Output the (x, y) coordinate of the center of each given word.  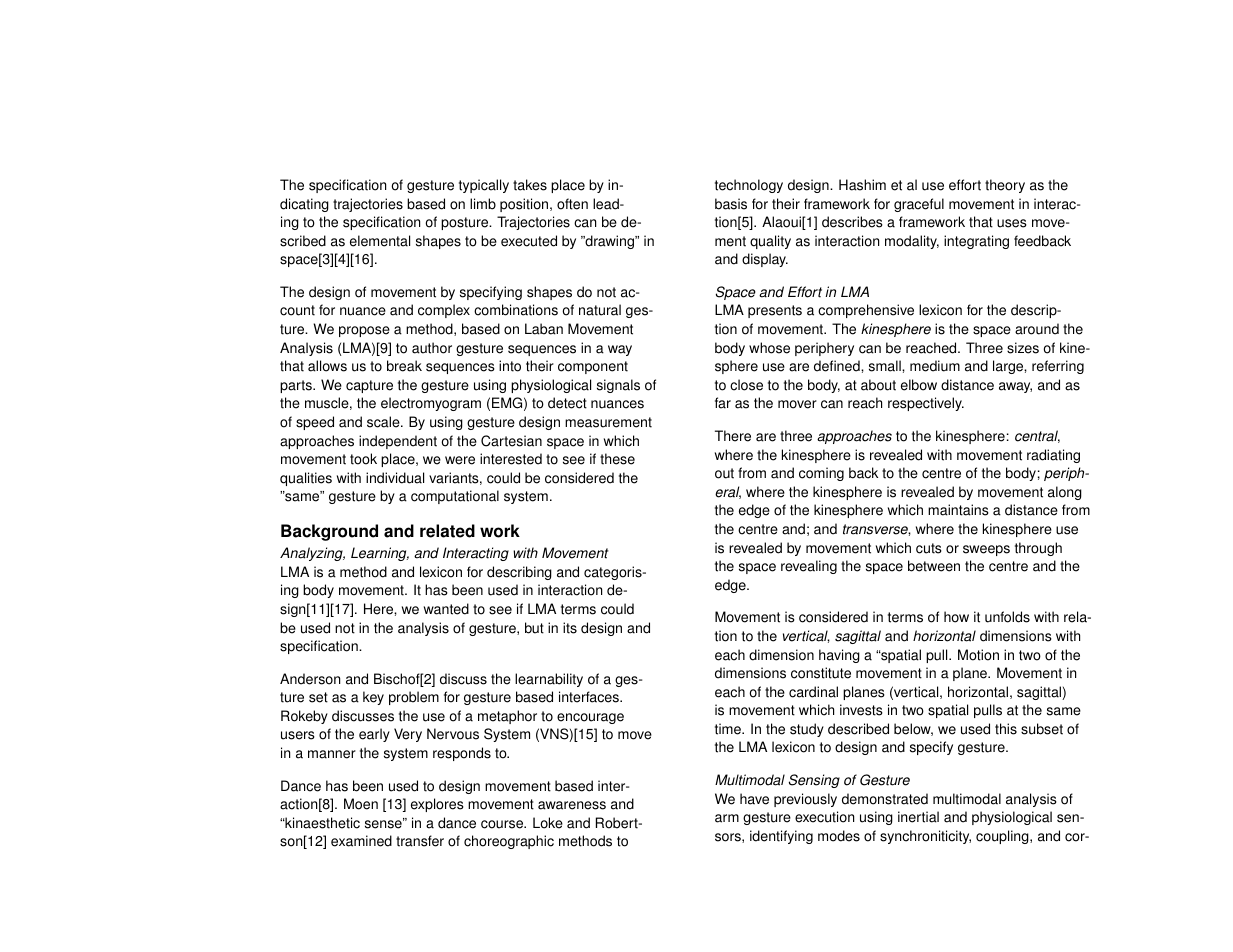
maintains (958, 510)
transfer (420, 841)
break (404, 366)
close (746, 385)
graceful (919, 205)
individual (395, 478)
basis (731, 204)
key (373, 698)
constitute (821, 673)
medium (935, 366)
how (956, 617)
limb (483, 204)
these (617, 459)
